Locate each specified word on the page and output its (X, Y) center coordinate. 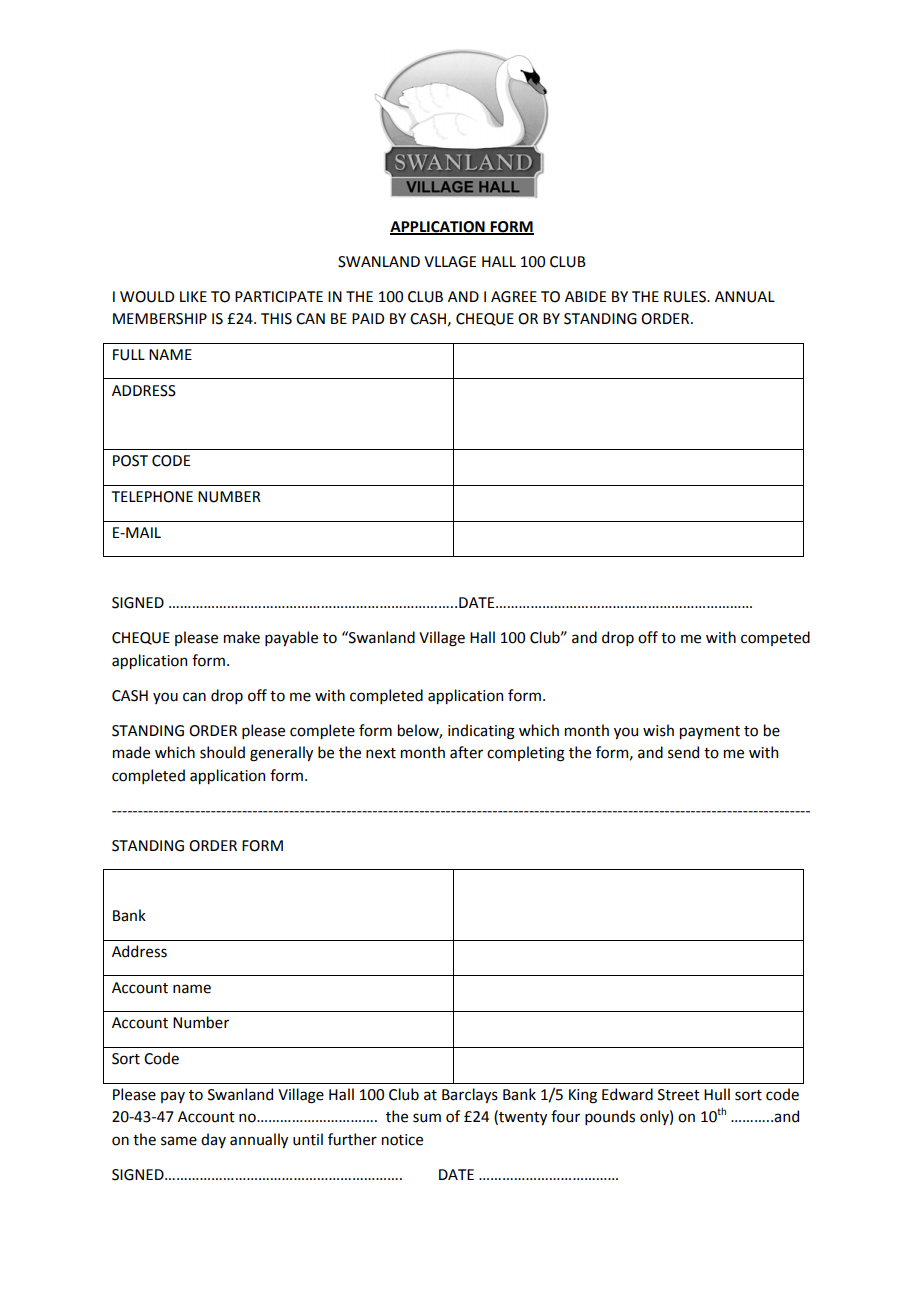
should (222, 752)
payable (291, 638)
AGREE (514, 297)
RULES (686, 297)
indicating (481, 732)
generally (281, 754)
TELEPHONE (152, 497)
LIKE (193, 296)
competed (775, 638)
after (466, 752)
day (213, 1140)
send (683, 752)
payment (710, 732)
